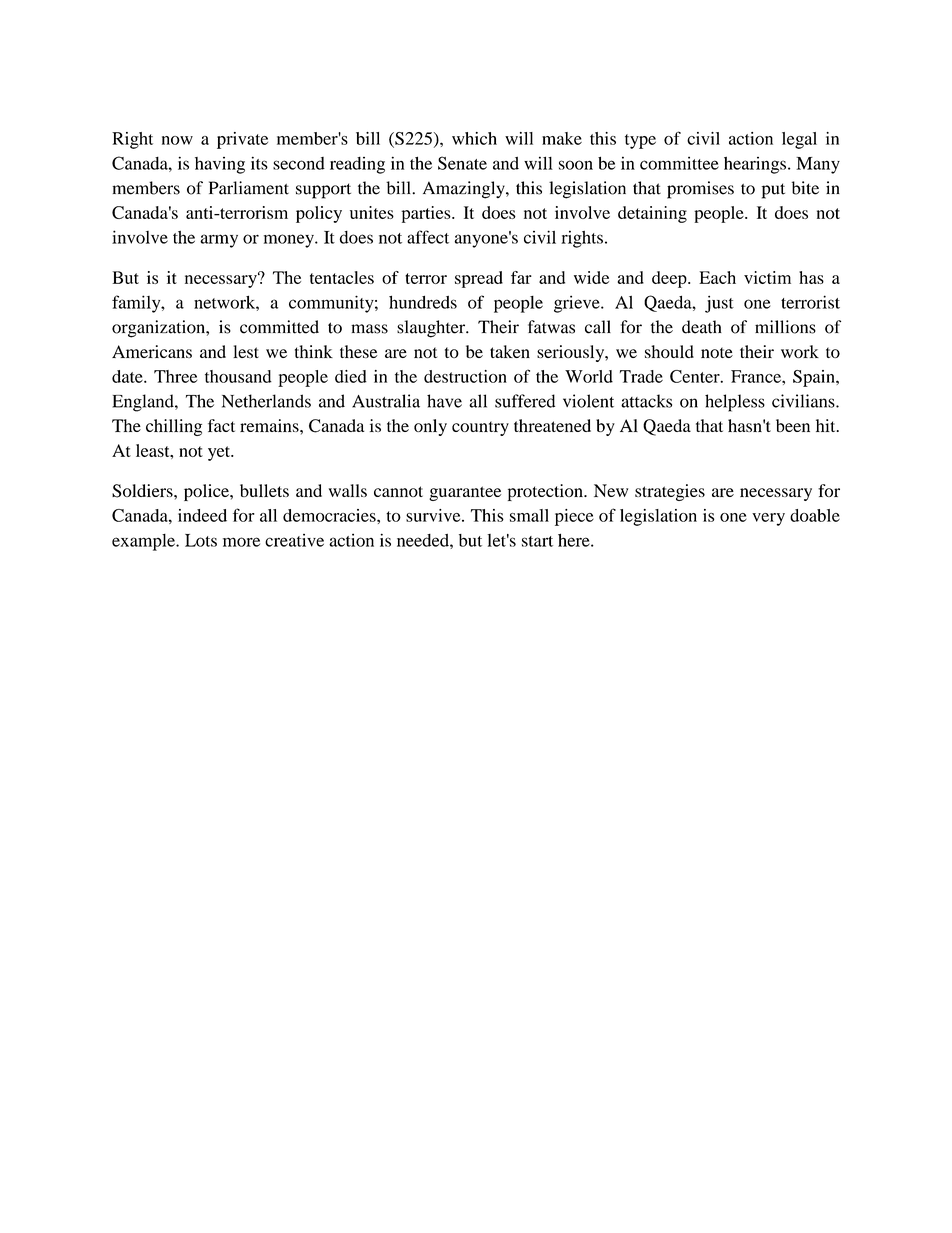 The width and height of the screenshot is (952, 1233). What do you see at coordinates (201, 540) in the screenshot?
I see `Lots` at bounding box center [201, 540].
